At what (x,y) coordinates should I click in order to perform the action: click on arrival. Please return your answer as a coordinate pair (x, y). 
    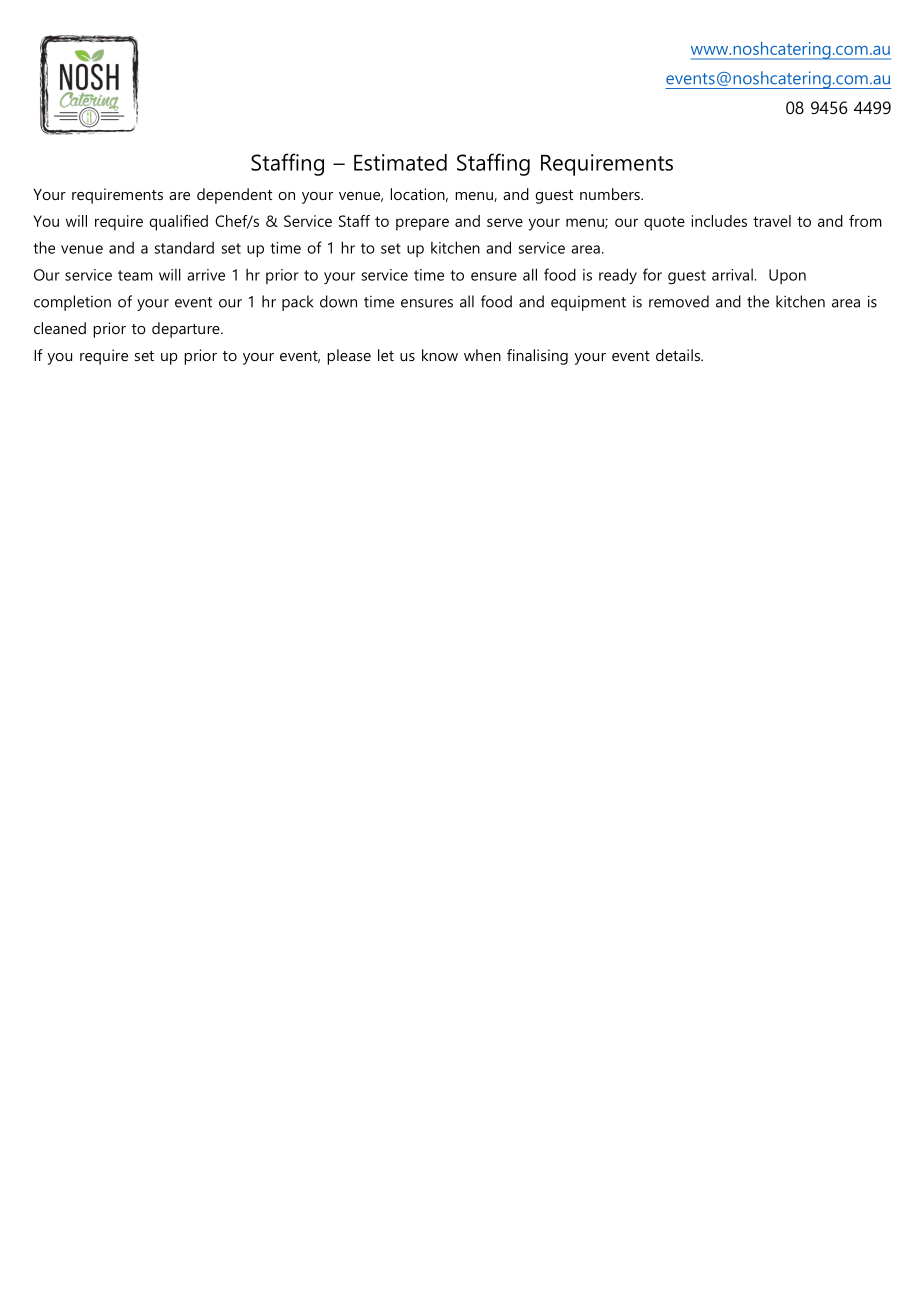
    Looking at the image, I should click on (733, 275).
